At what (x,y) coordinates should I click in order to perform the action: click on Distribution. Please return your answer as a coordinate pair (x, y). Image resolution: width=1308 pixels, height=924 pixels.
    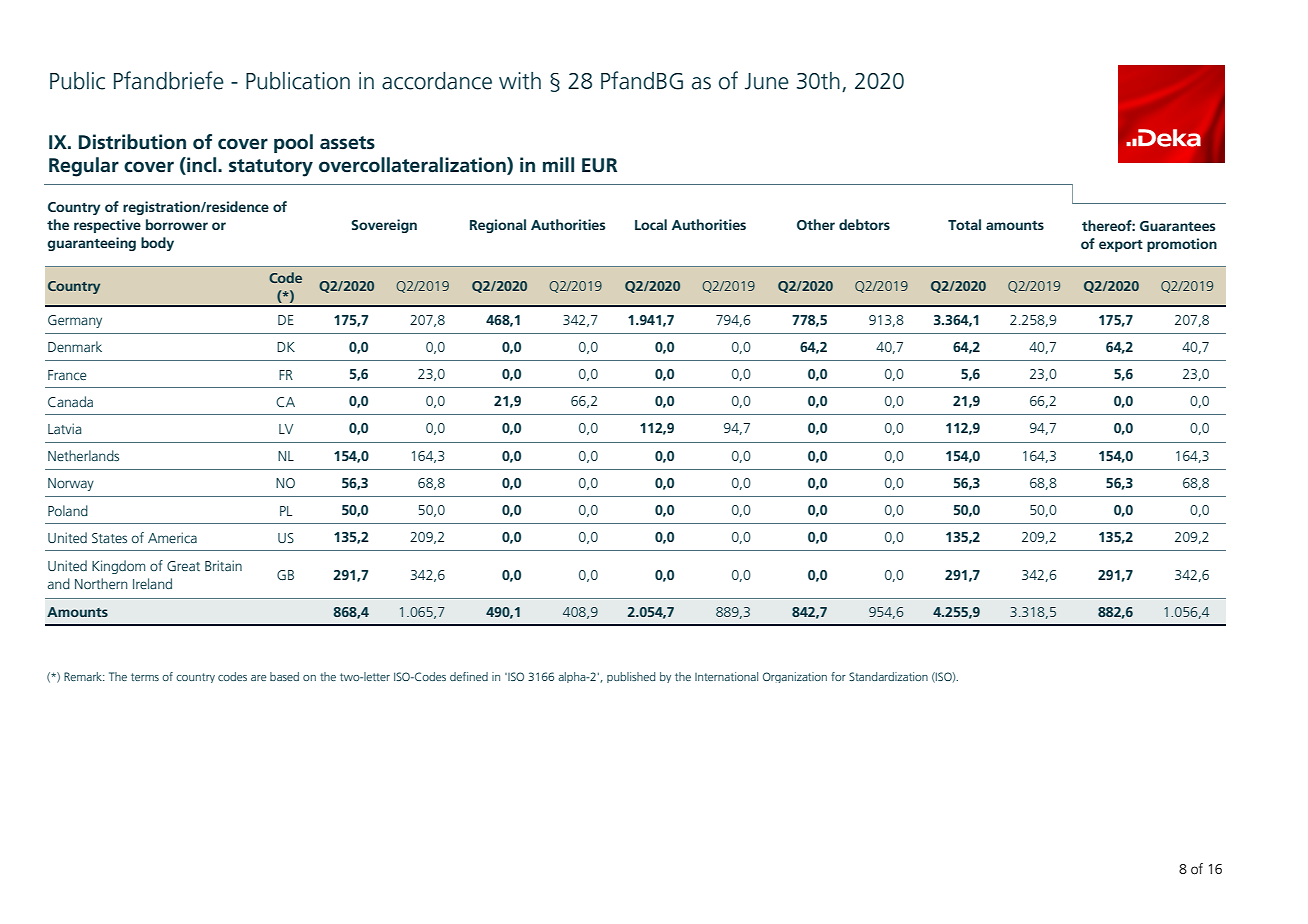
    Looking at the image, I should click on (132, 142).
